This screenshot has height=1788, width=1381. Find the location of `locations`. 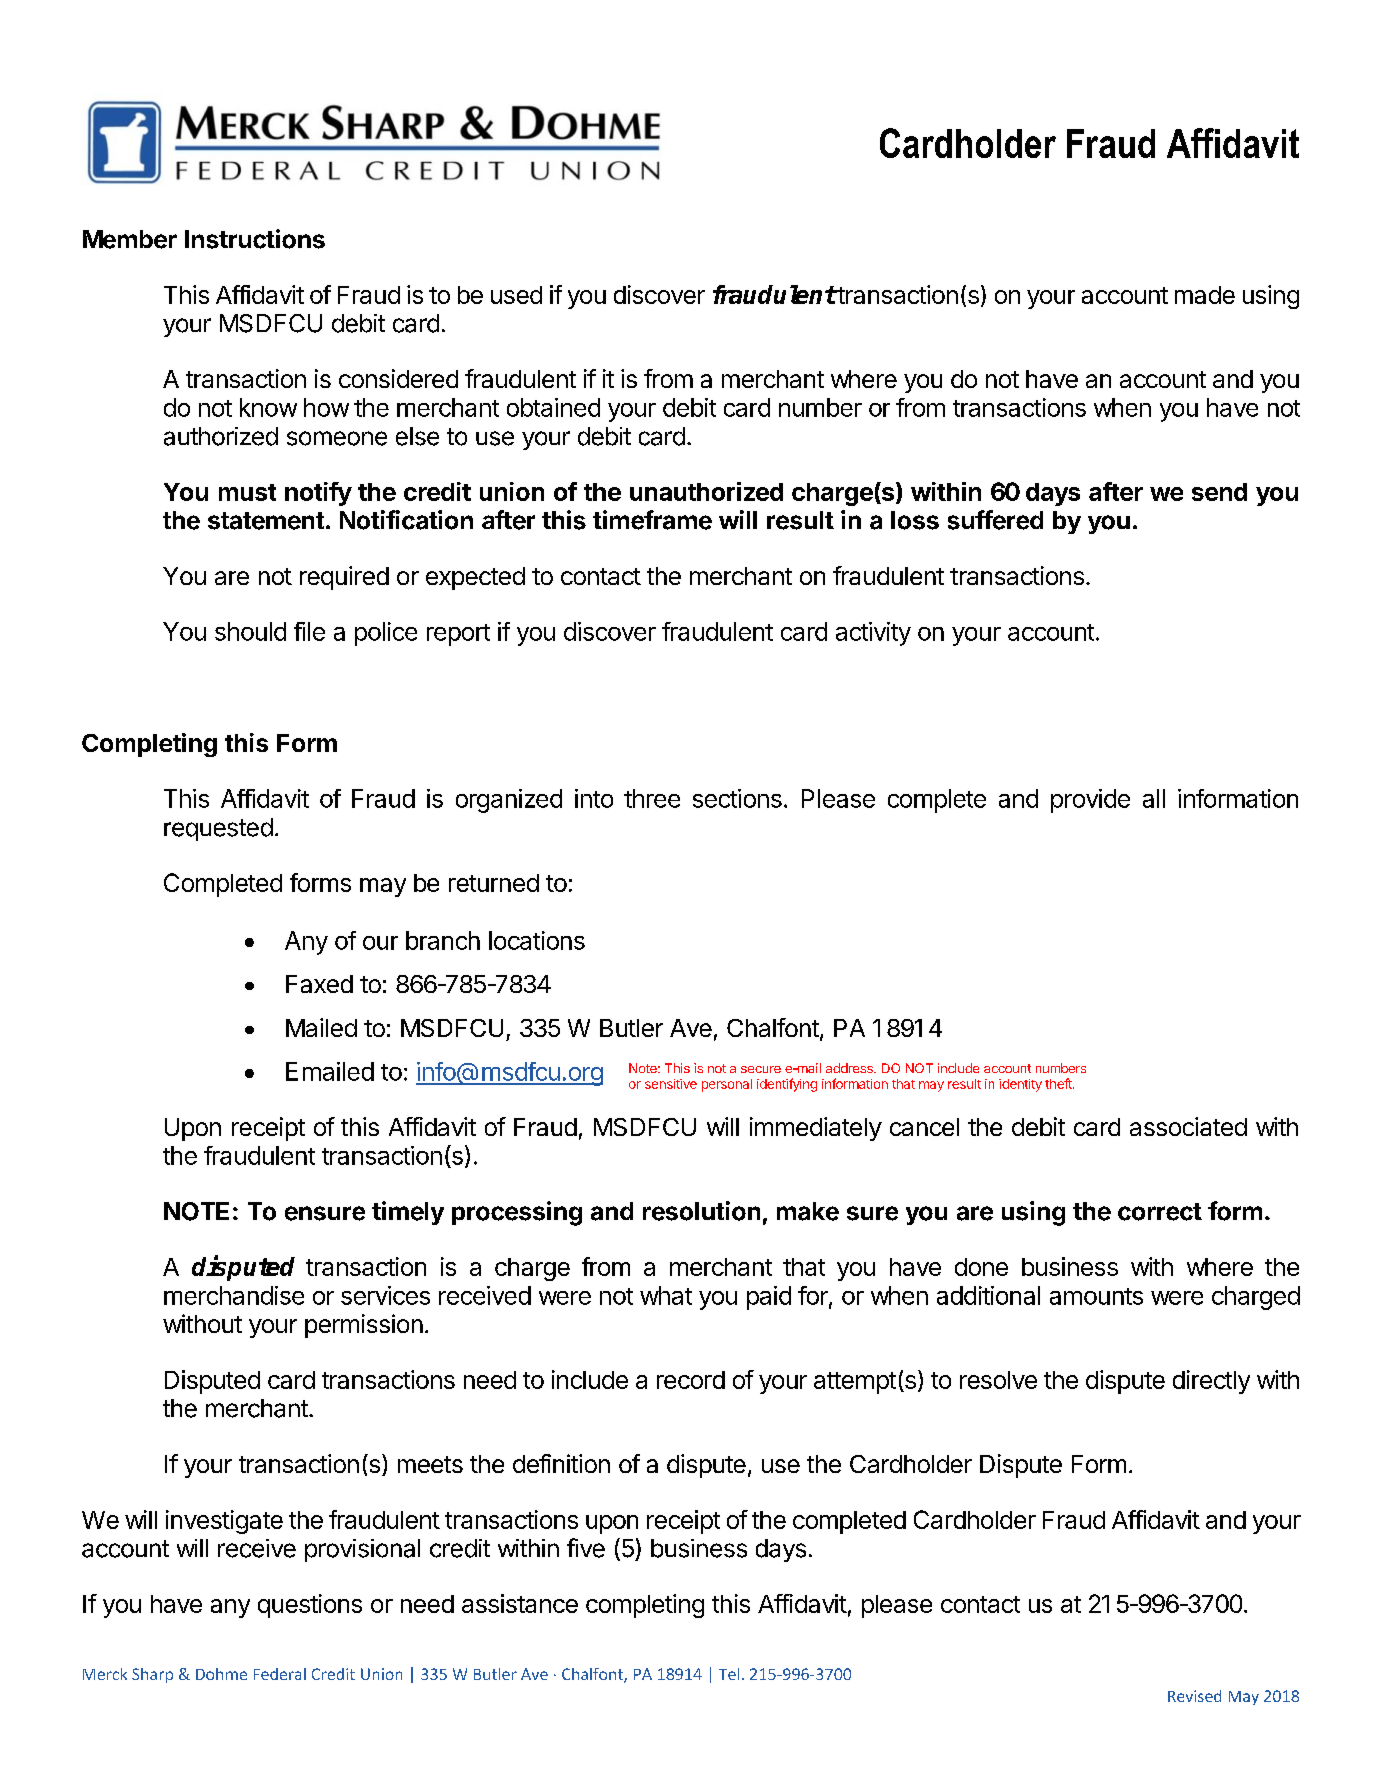

locations is located at coordinates (537, 940).
